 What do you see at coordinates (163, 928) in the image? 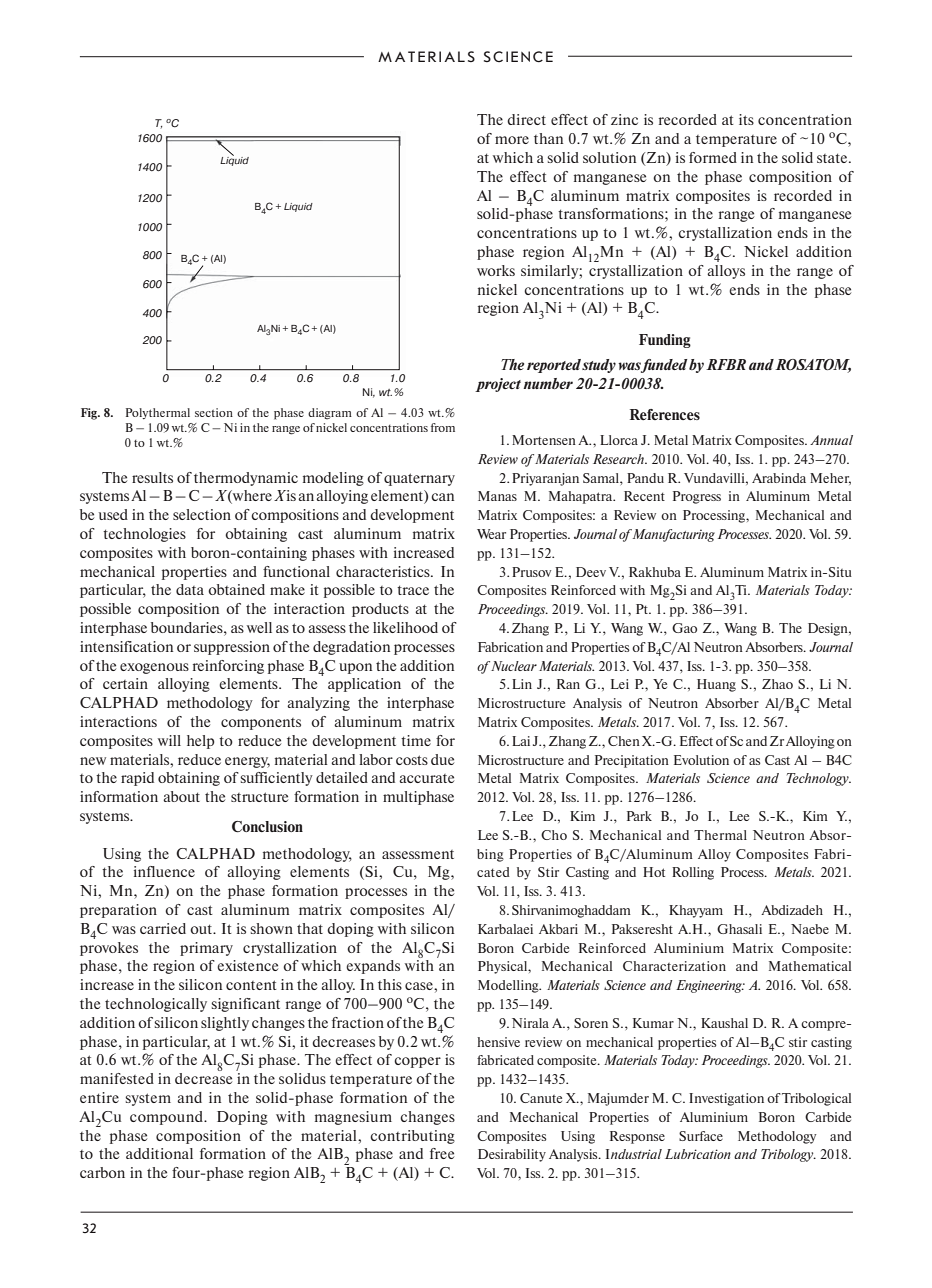
I see `carried` at bounding box center [163, 928].
